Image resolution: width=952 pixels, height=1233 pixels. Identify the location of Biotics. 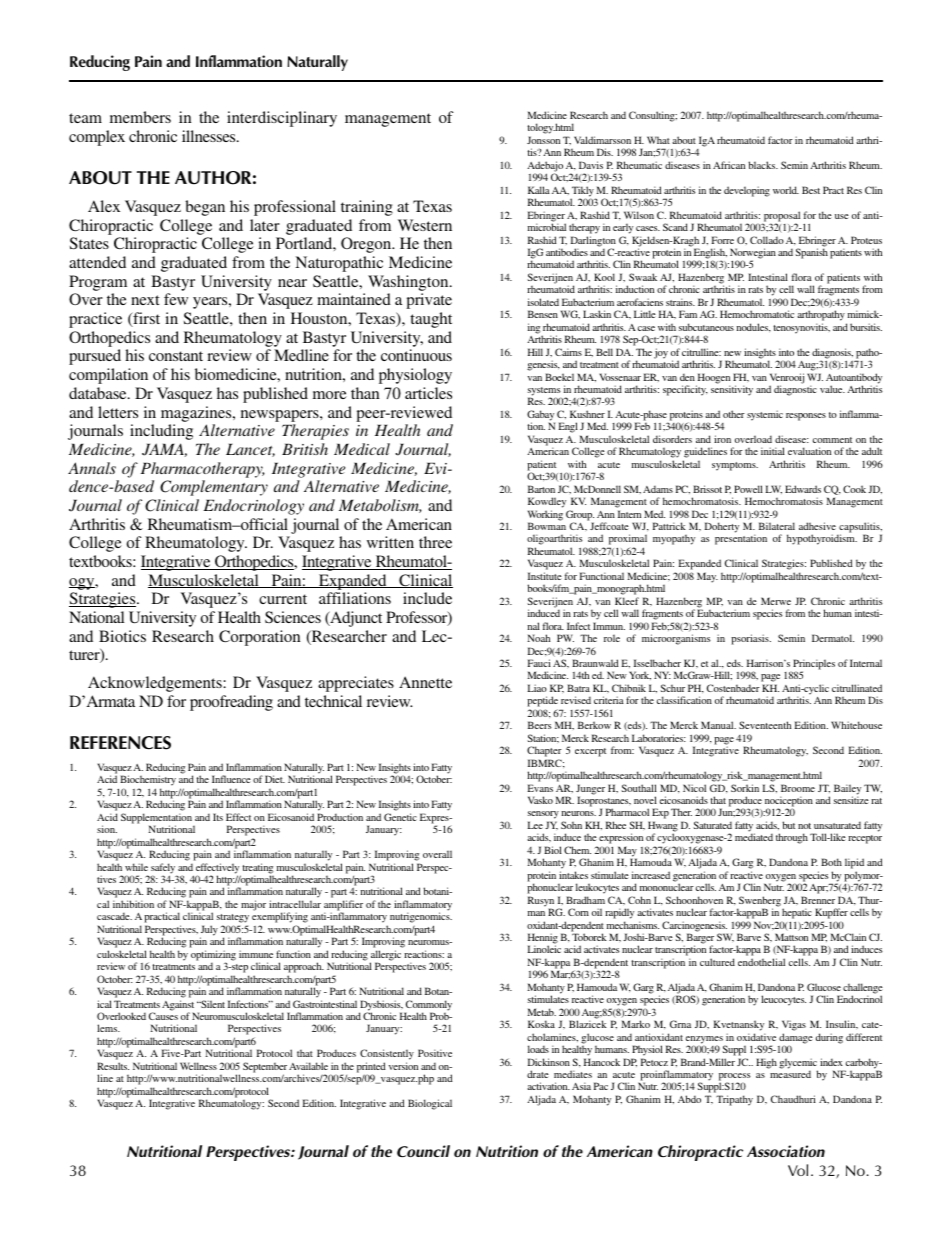
(122, 636).
